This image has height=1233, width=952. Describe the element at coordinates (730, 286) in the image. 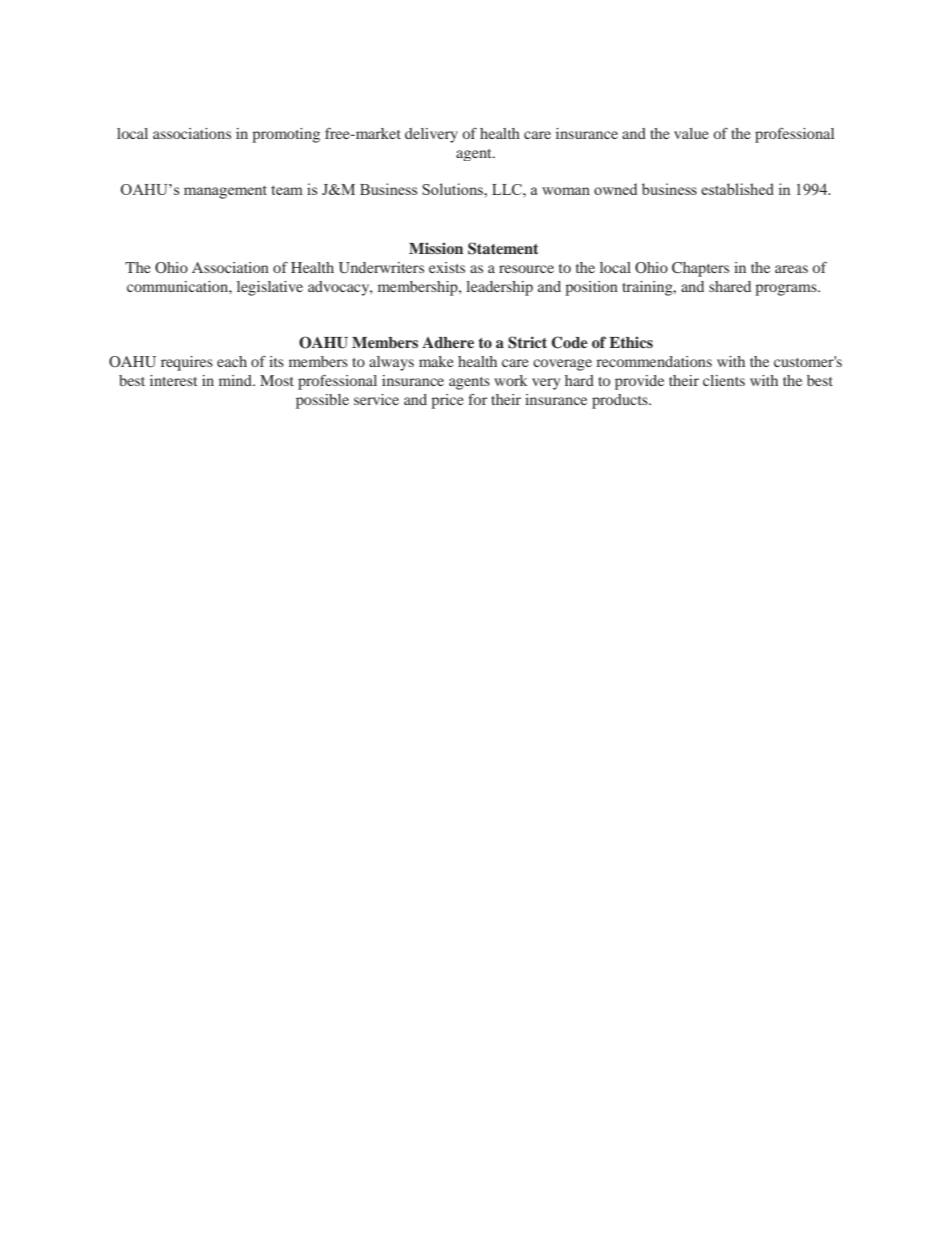

I see `shared` at that location.
